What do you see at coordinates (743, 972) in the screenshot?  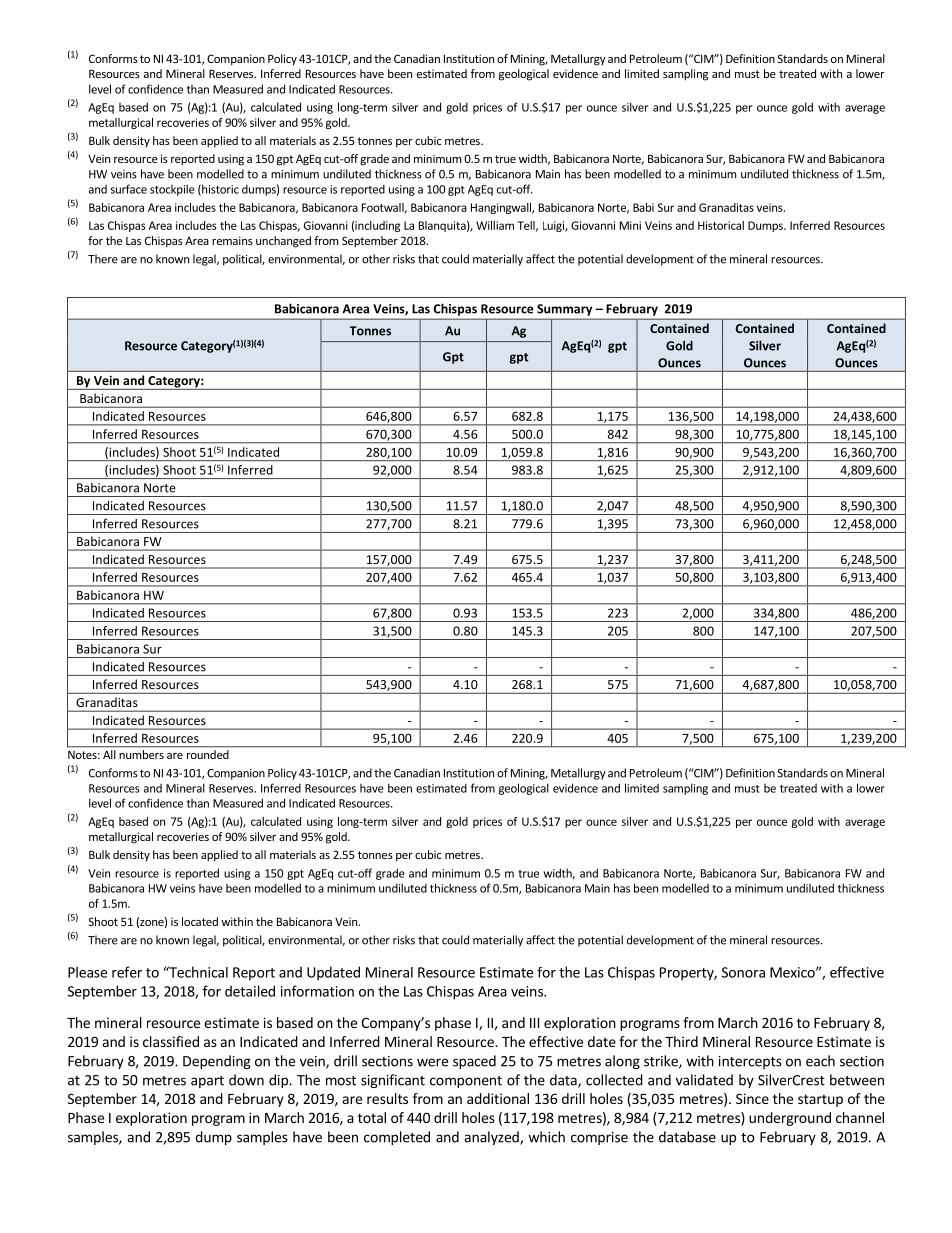 I see `Sonora` at bounding box center [743, 972].
